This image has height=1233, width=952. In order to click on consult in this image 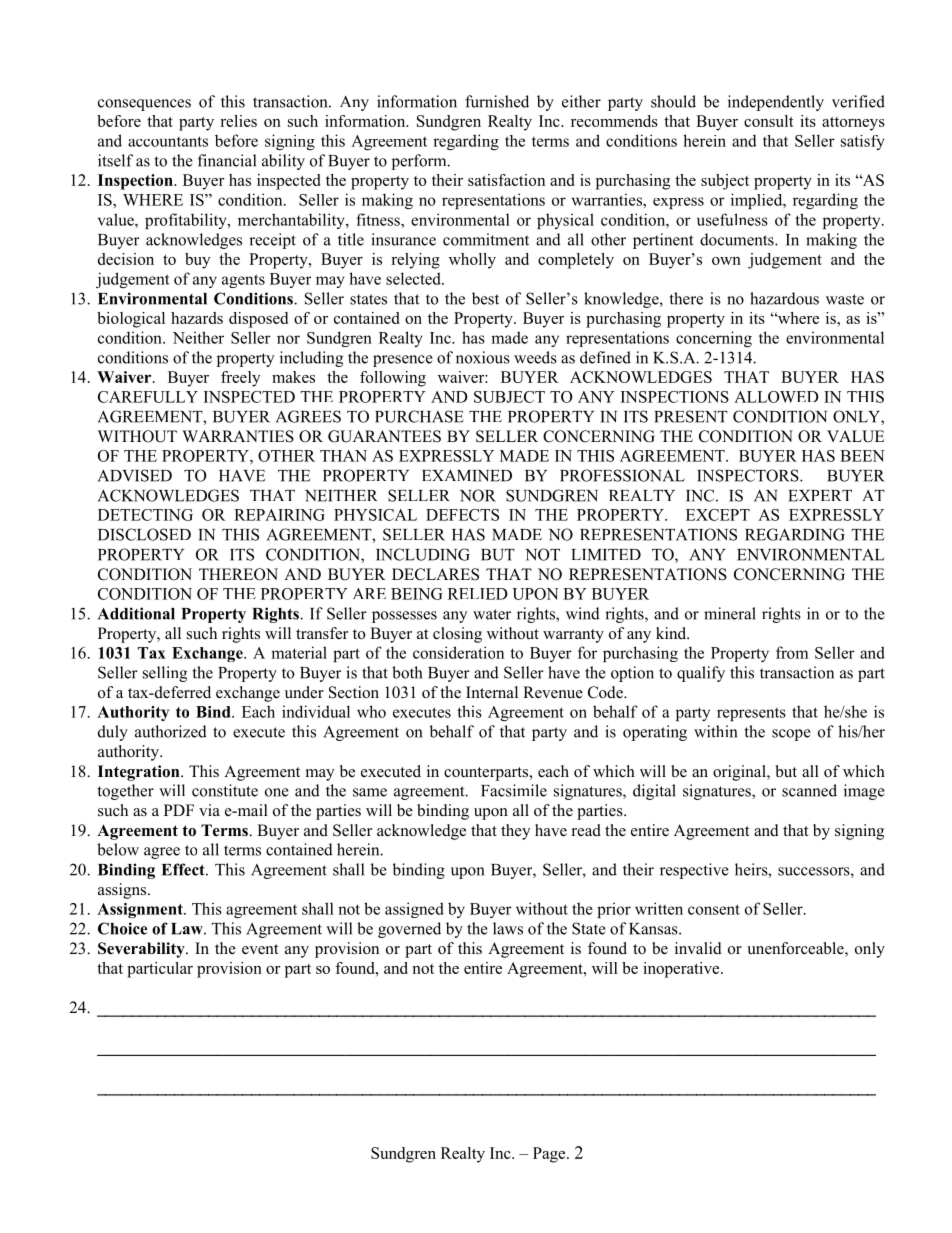, I will do `click(769, 121)`.
